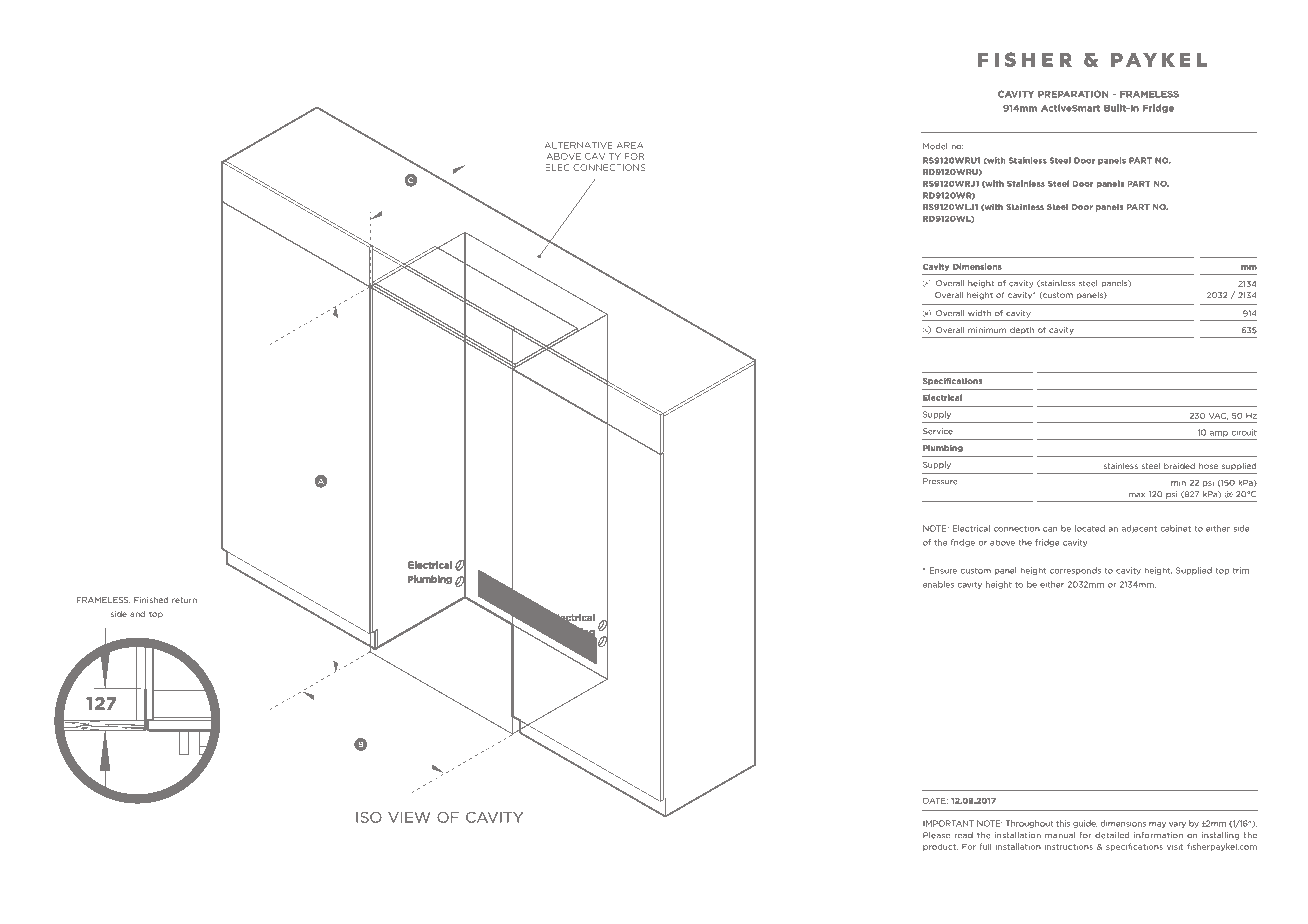 The width and height of the screenshot is (1308, 924). Describe the element at coordinates (184, 600) in the screenshot. I see `return` at that location.
